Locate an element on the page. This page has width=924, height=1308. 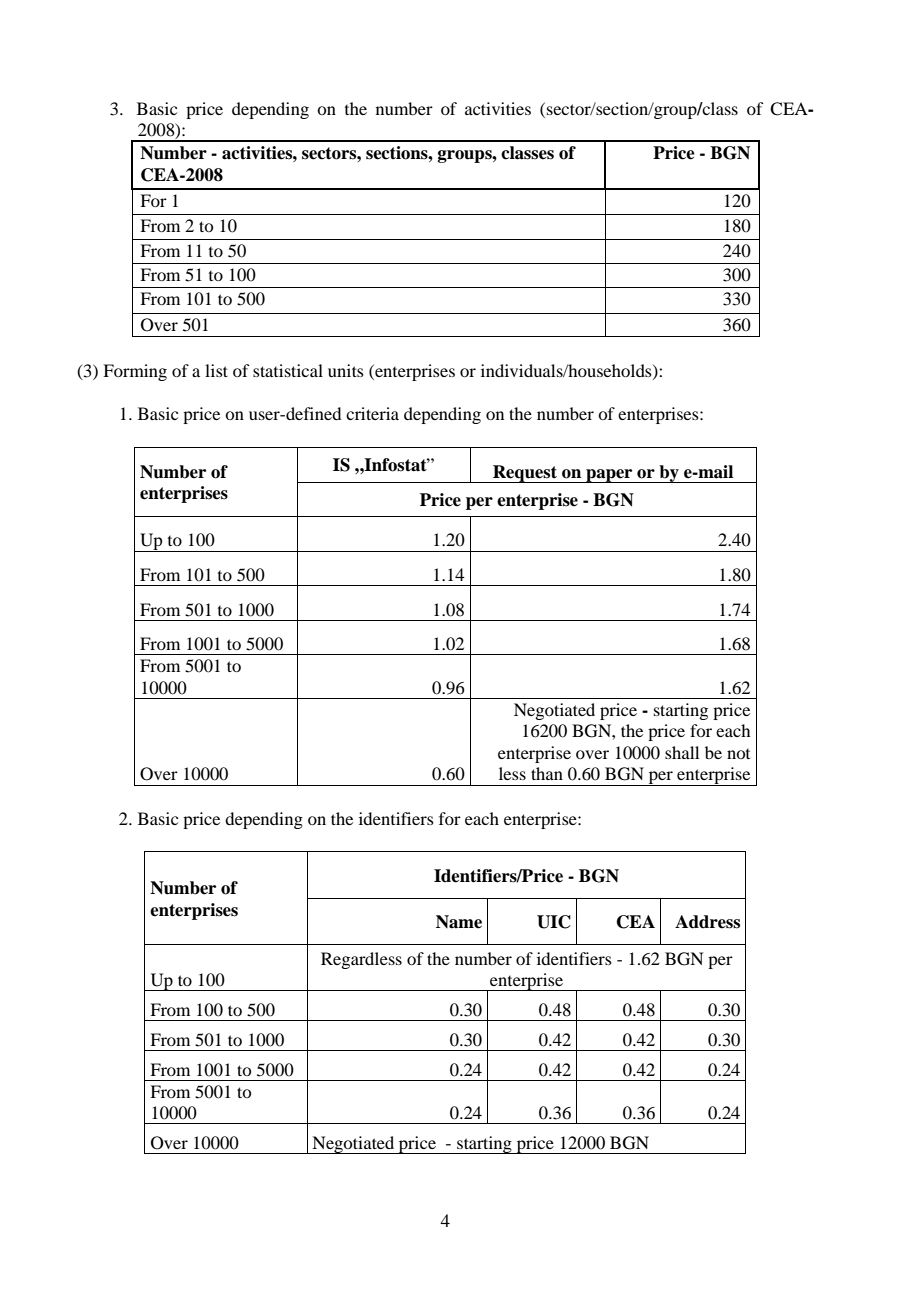
list is located at coordinates (216, 370).
